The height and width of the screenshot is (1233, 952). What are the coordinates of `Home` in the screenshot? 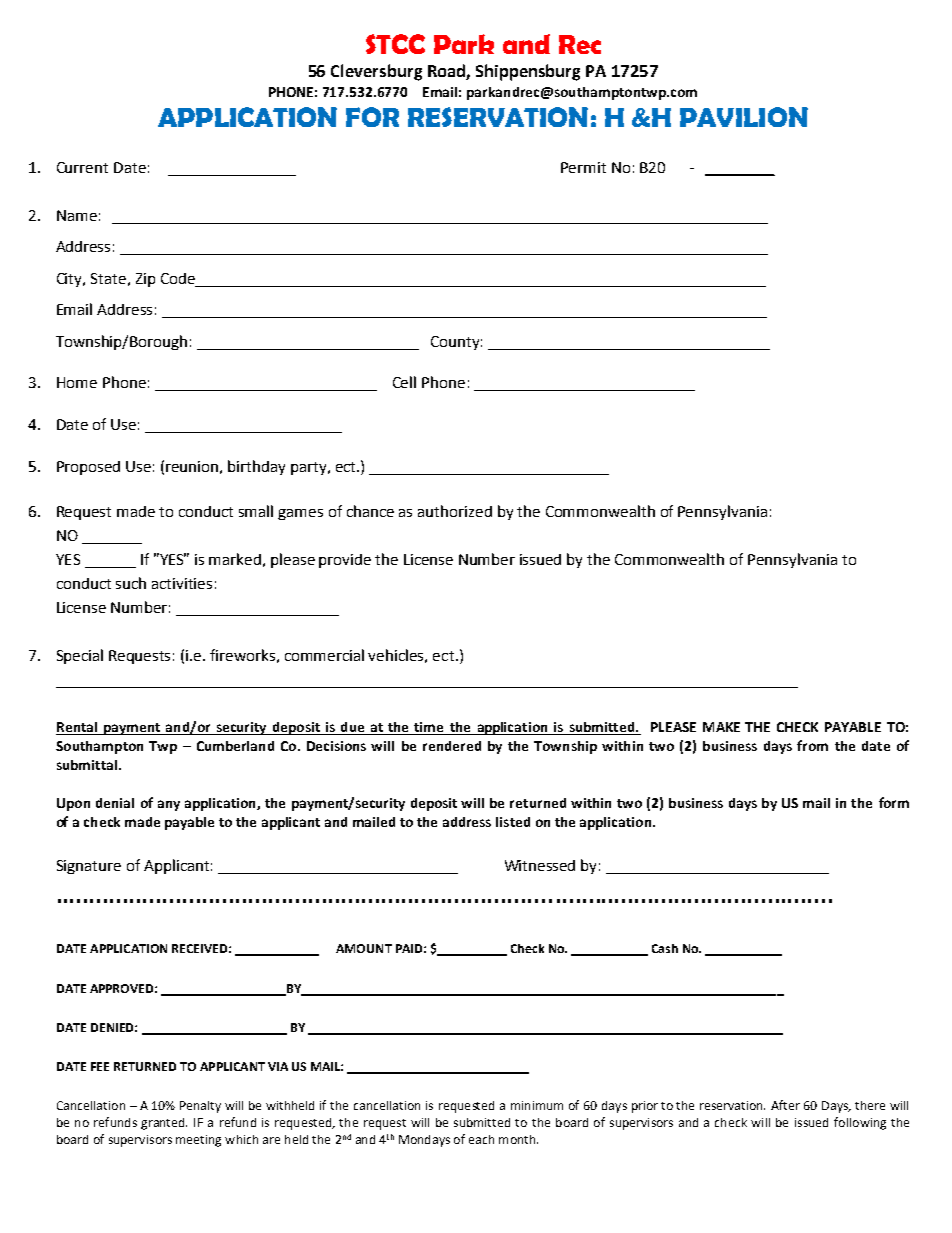 It's located at (77, 382).
